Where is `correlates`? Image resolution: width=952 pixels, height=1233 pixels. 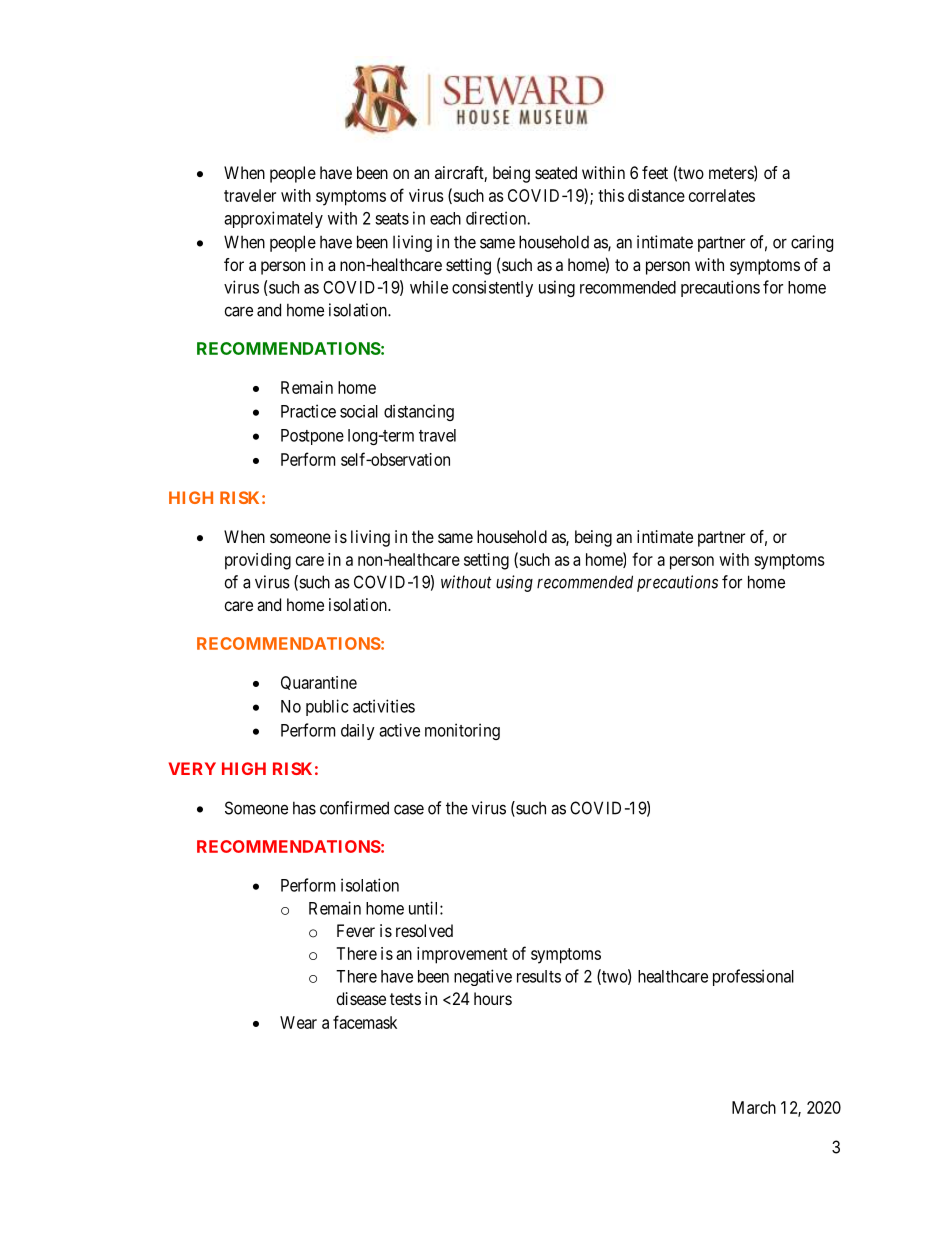
correlates is located at coordinates (722, 195).
